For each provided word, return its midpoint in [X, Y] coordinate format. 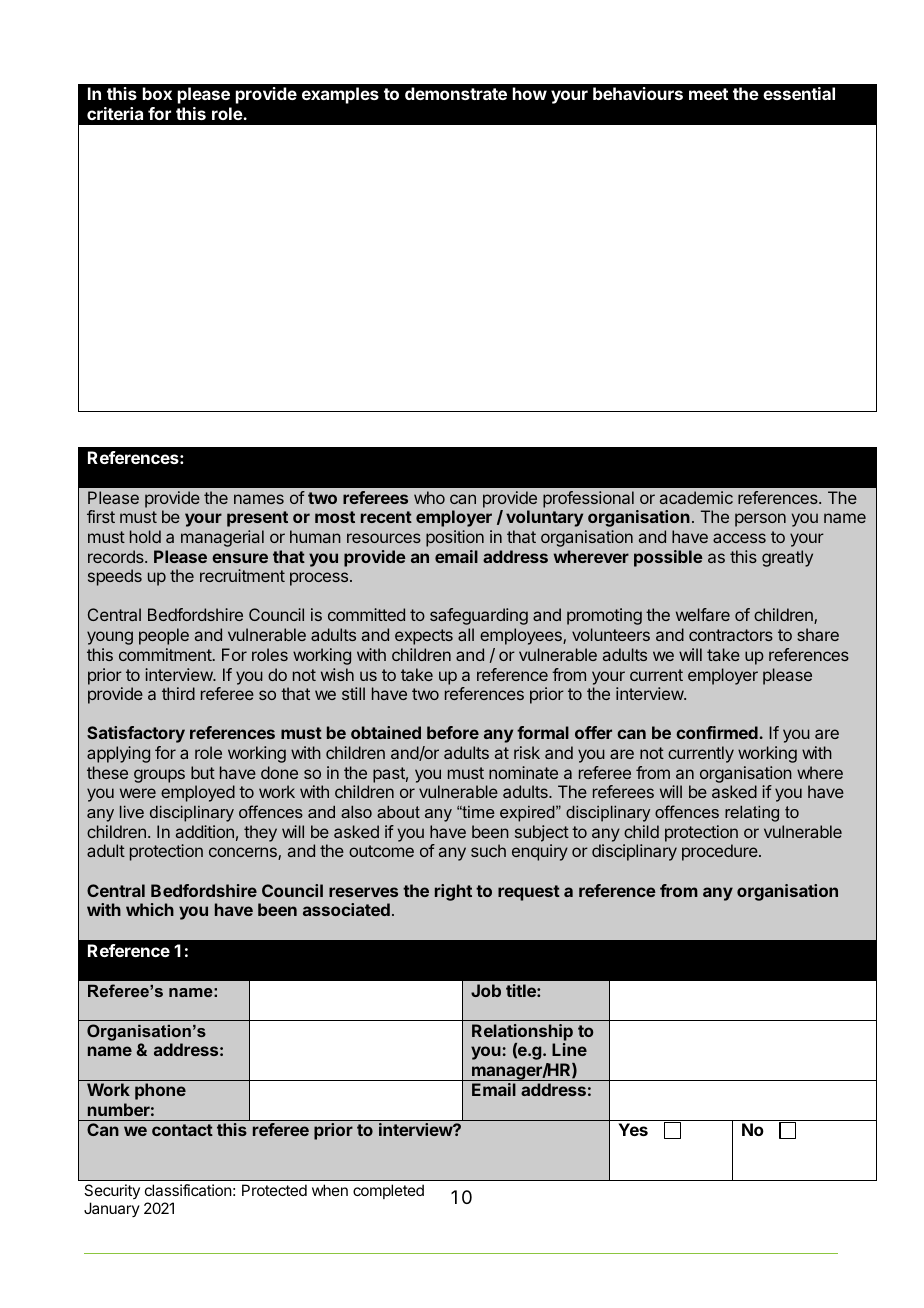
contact [182, 1130]
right [453, 892]
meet [708, 94]
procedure [721, 852]
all [466, 634]
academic [696, 497]
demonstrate [456, 93]
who [429, 497]
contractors [731, 635]
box [157, 93]
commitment [165, 654]
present [257, 519]
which [150, 909]
